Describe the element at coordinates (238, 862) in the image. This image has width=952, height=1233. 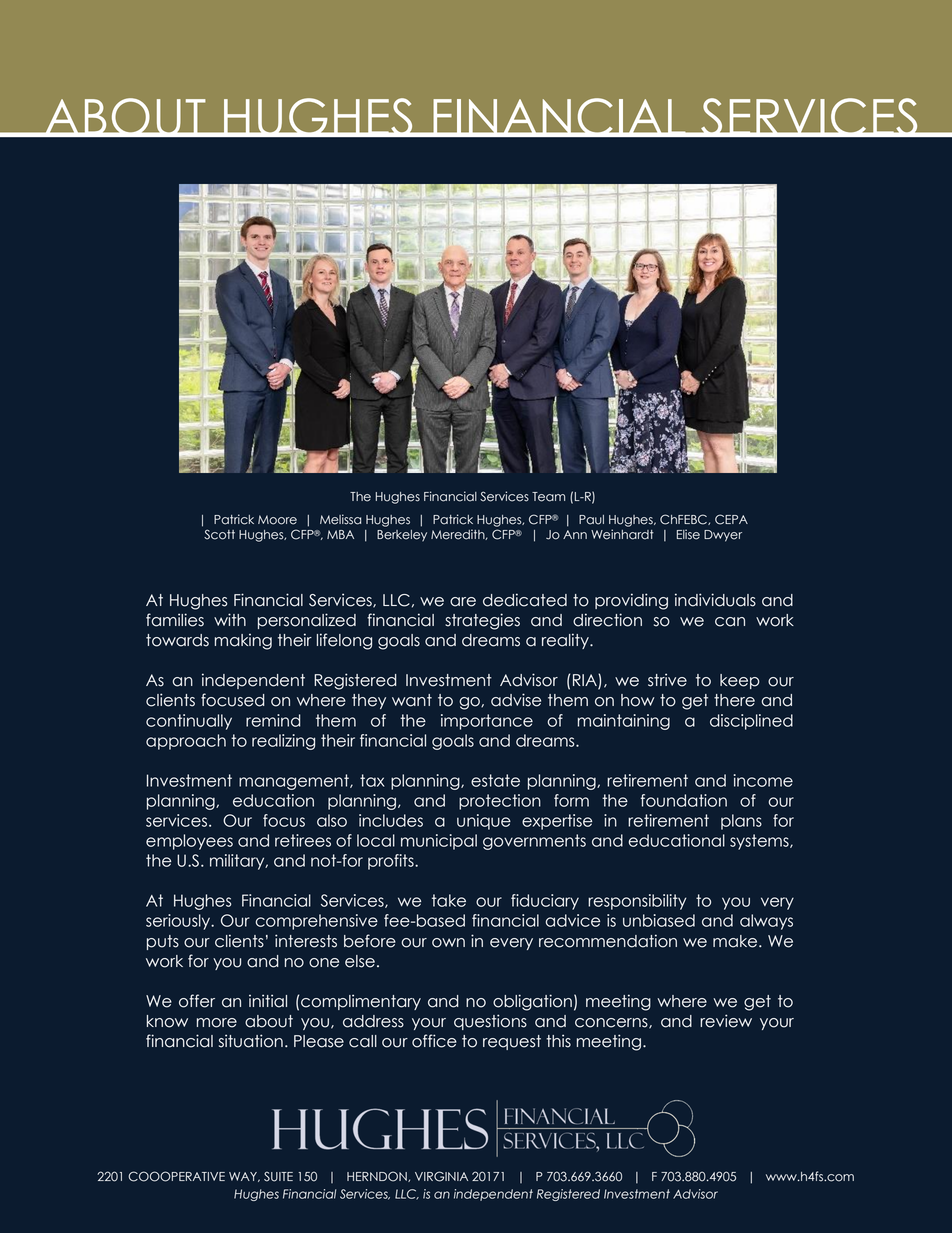
I see `military` at that location.
